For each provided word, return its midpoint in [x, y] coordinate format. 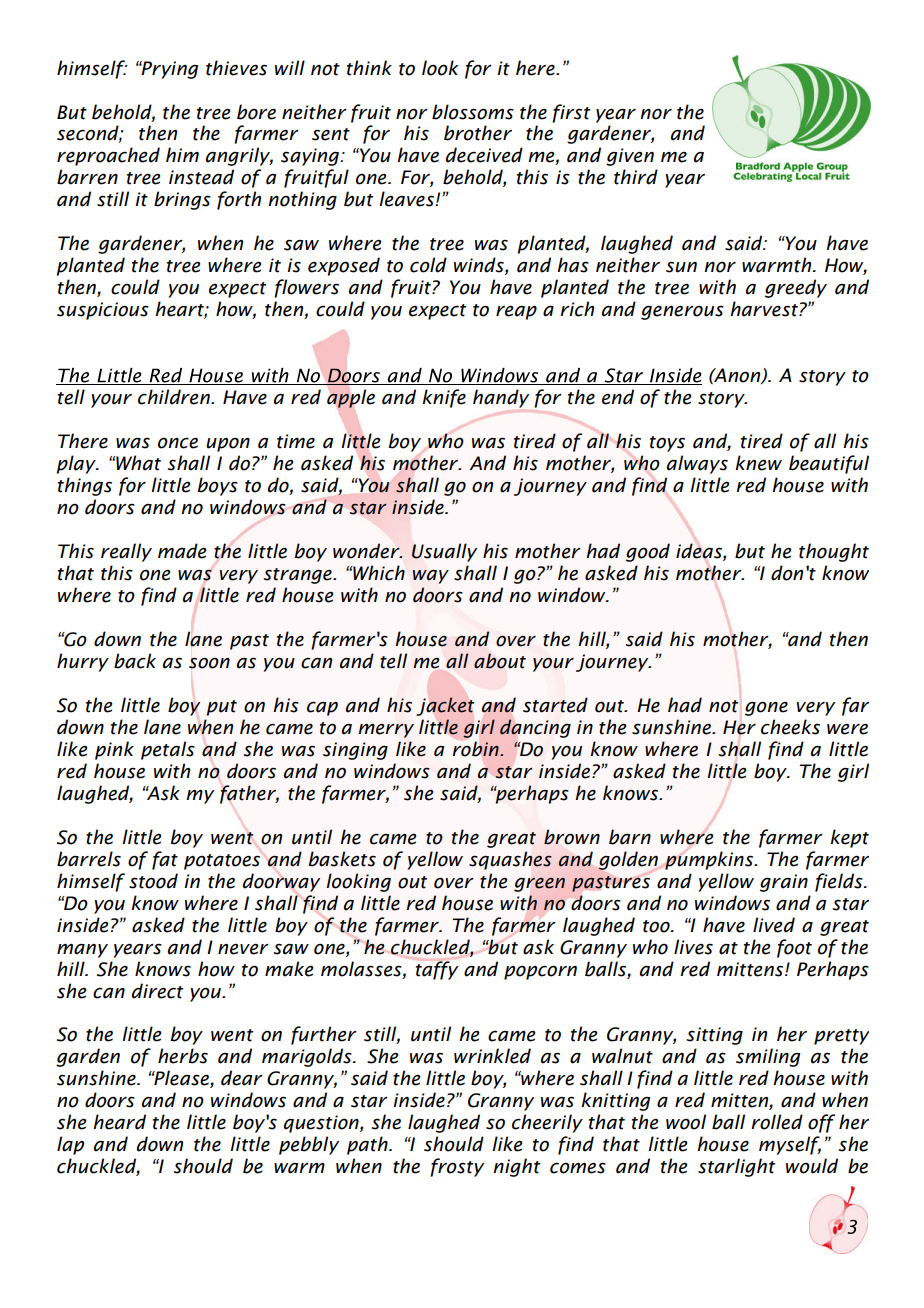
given [630, 157]
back [135, 661]
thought [834, 552]
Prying [168, 70]
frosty [457, 1167]
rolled [777, 1122]
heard [119, 1122]
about [500, 661]
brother [478, 133]
